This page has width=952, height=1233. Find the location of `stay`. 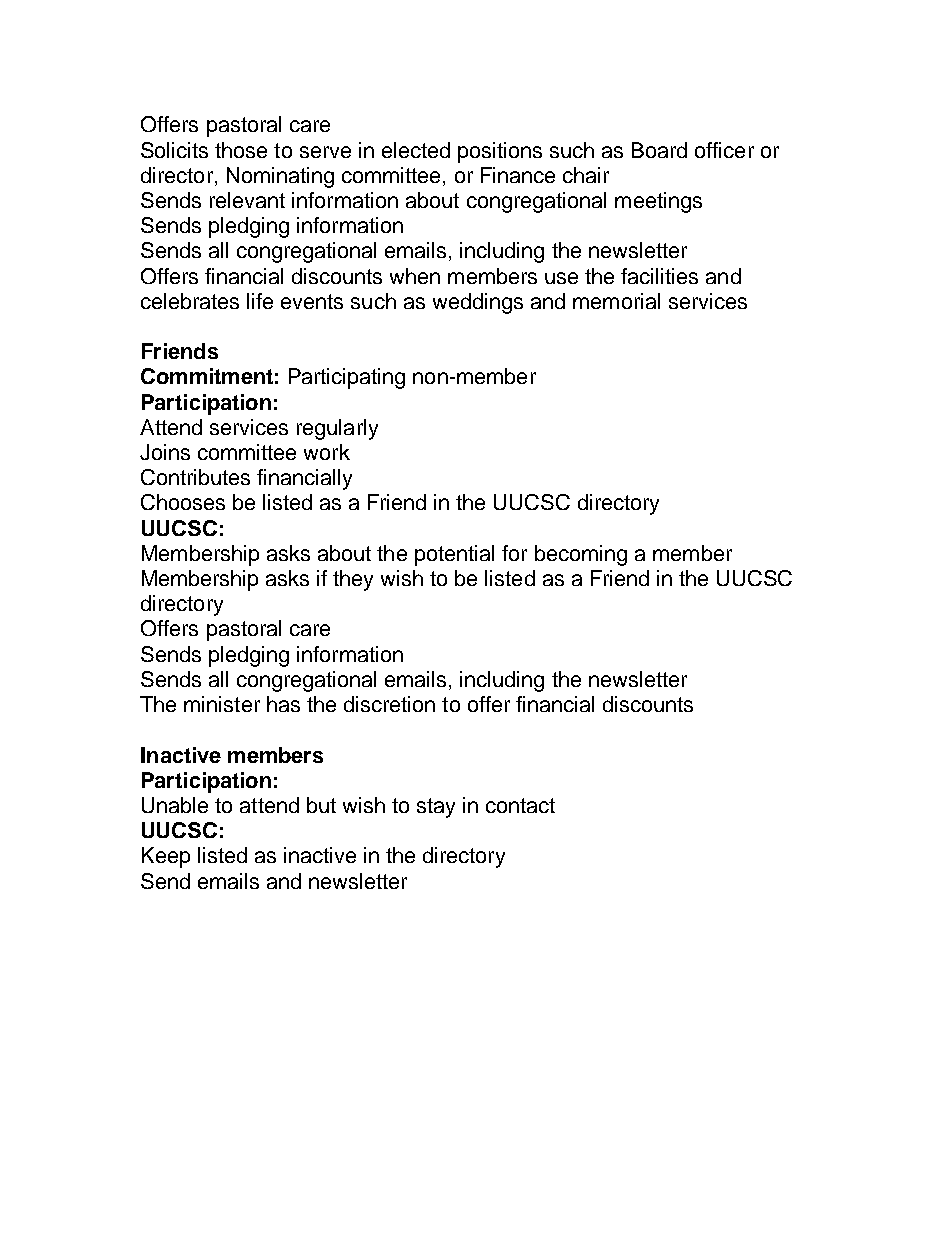

stay is located at coordinates (436, 808).
